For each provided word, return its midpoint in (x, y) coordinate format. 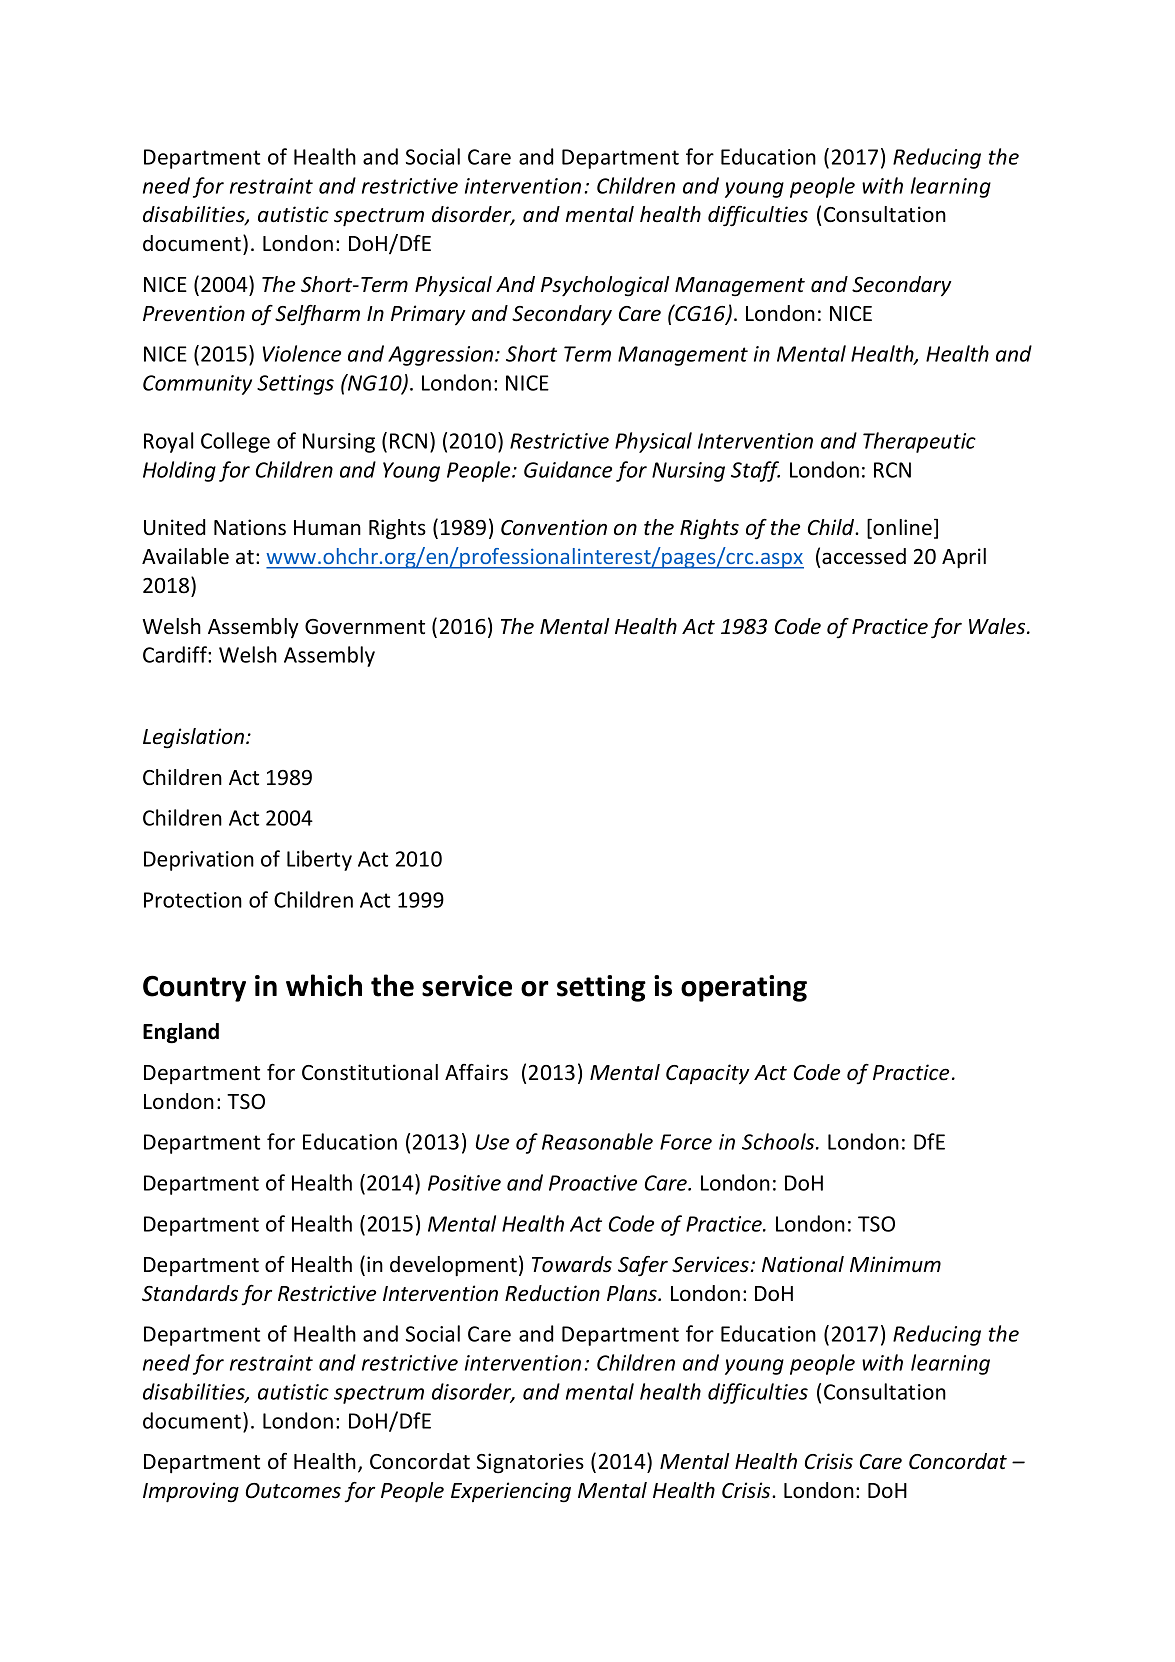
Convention (554, 527)
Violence (302, 353)
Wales (998, 626)
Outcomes (293, 1491)
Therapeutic (919, 442)
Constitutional (370, 1072)
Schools (779, 1141)
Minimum (895, 1264)
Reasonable (597, 1141)
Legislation (195, 738)
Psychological (605, 286)
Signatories (530, 1463)
